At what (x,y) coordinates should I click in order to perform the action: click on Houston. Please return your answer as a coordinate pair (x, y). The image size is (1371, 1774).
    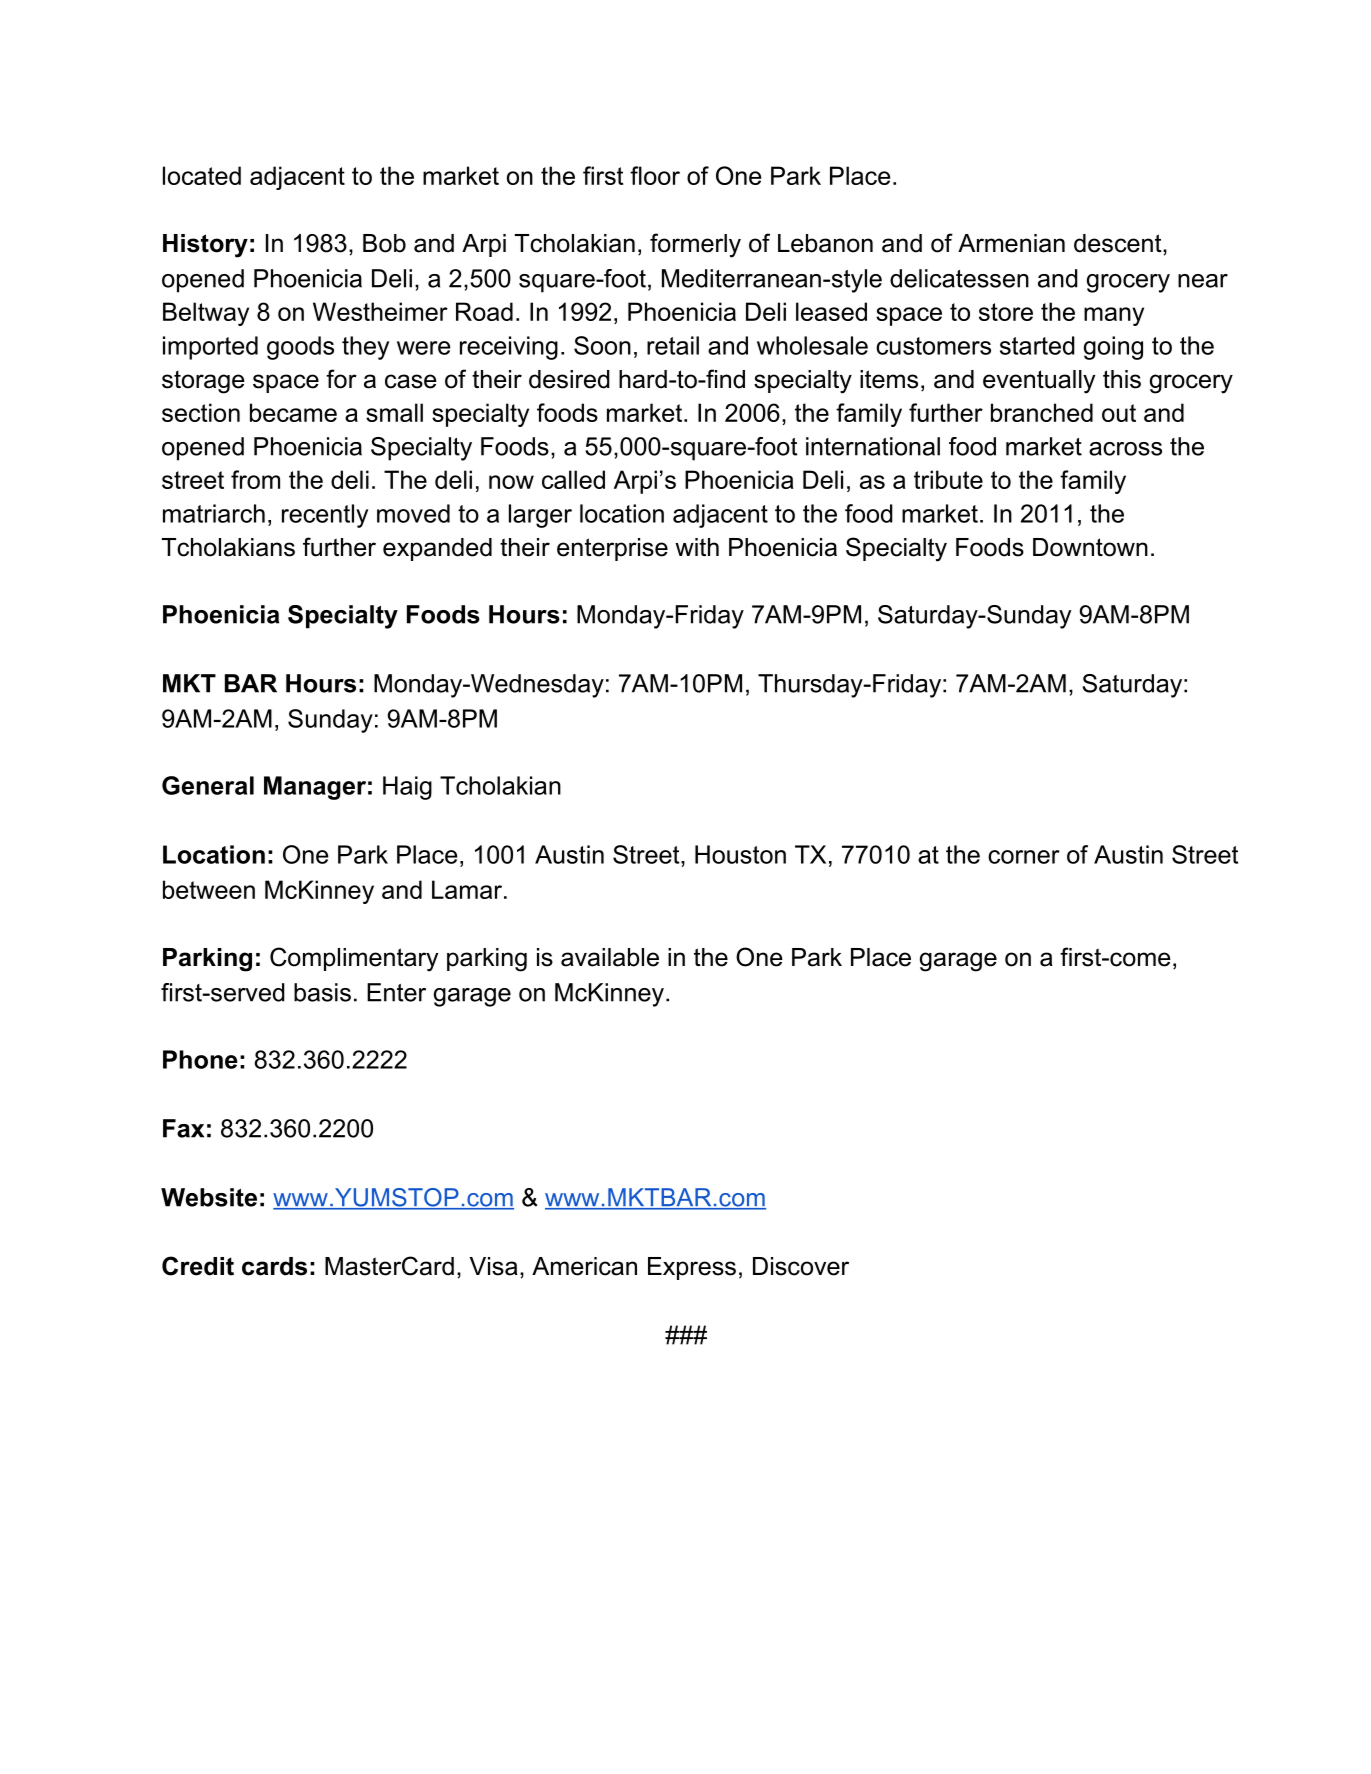
    Looking at the image, I should click on (740, 854).
